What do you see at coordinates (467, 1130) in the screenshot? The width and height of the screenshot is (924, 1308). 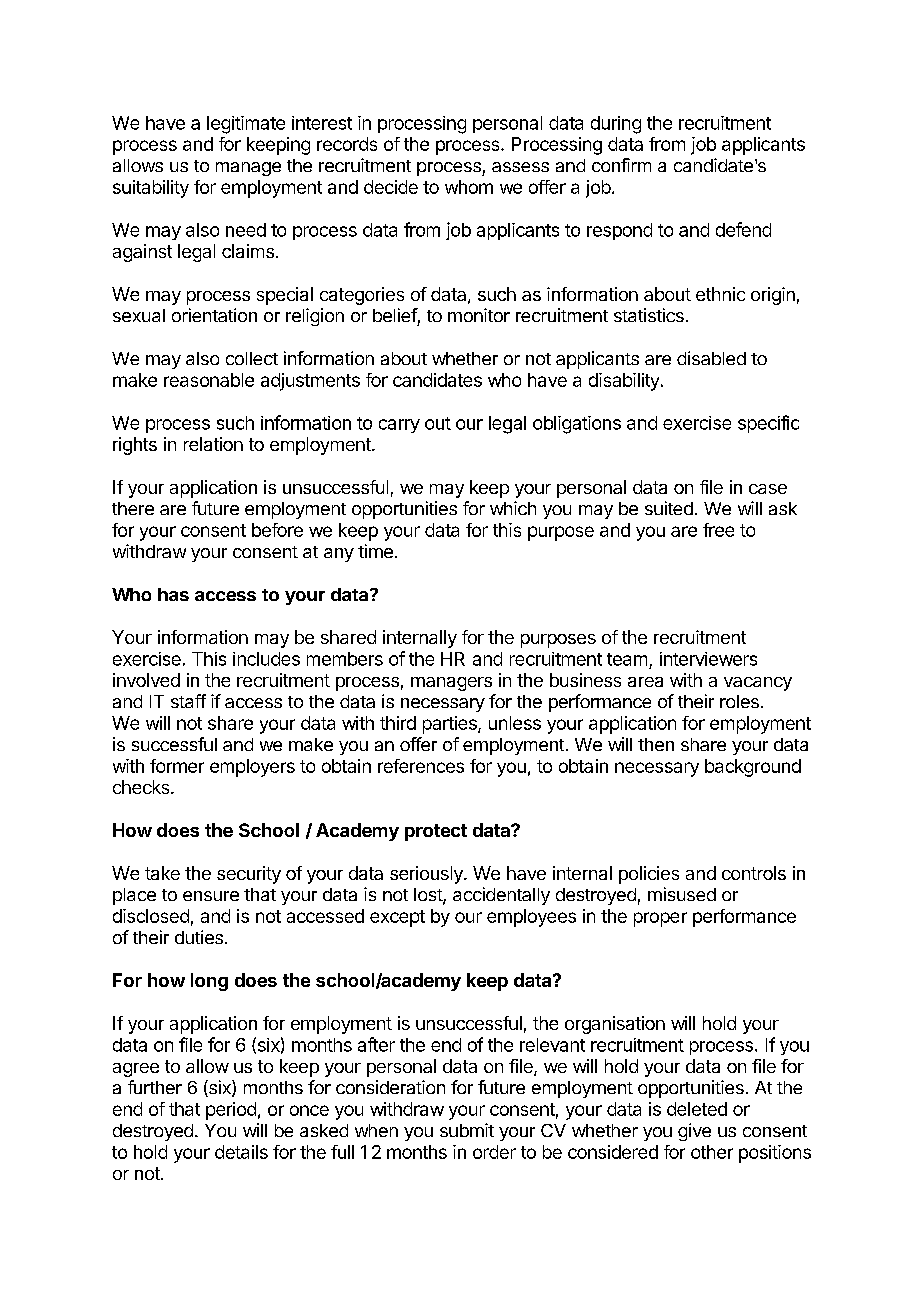 I see `submit` at bounding box center [467, 1130].
